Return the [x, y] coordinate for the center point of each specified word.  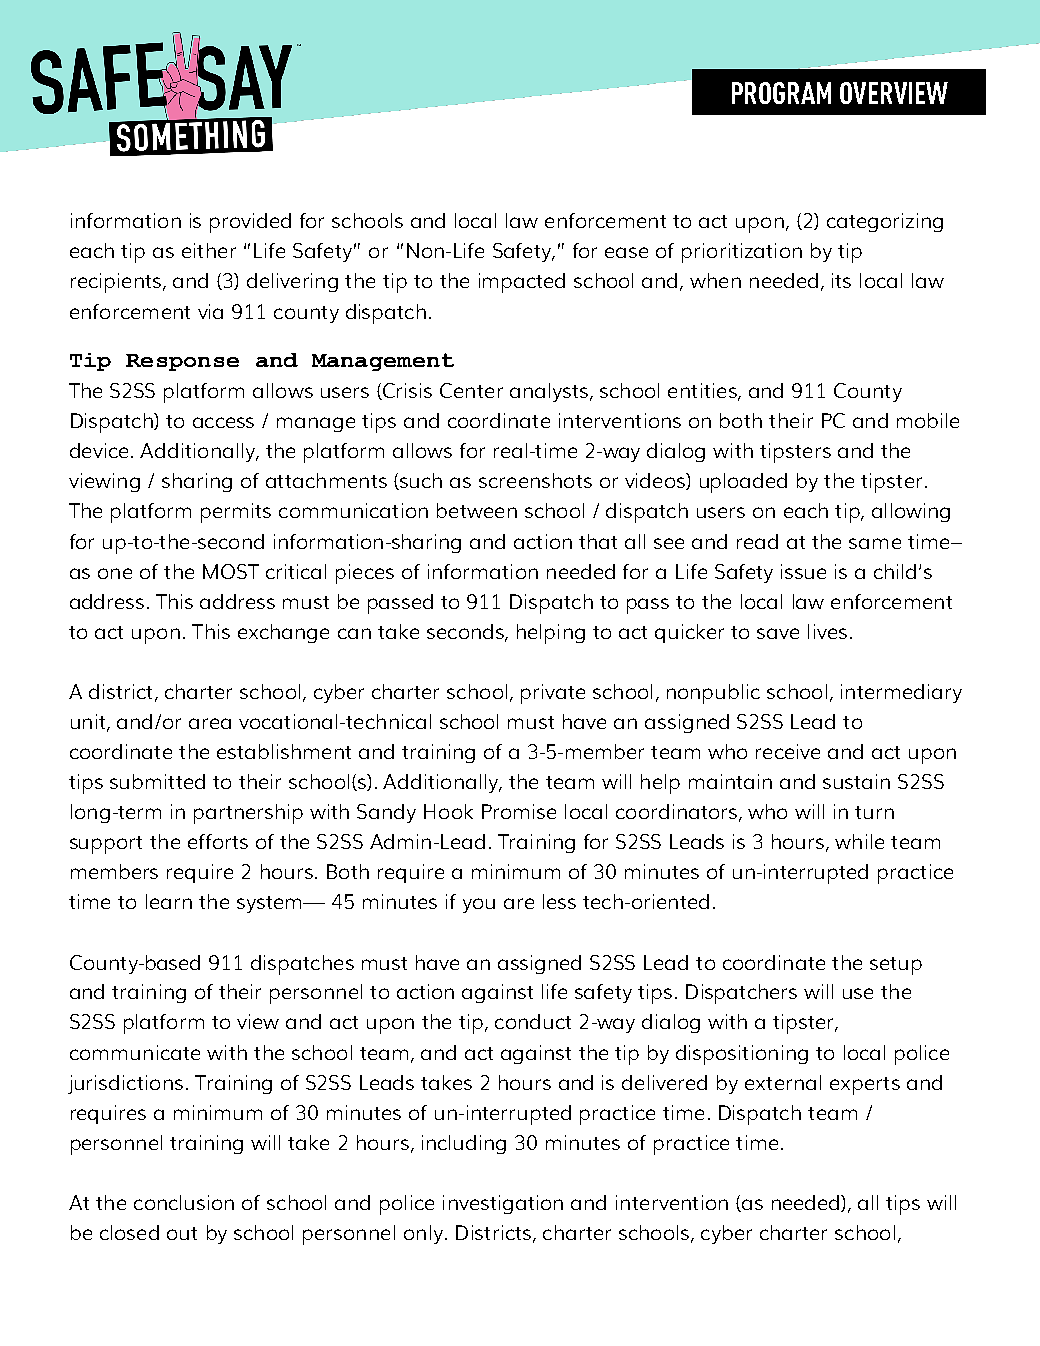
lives [827, 631]
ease [626, 252]
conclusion [184, 1202]
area [210, 723]
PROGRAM [781, 93]
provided [250, 223]
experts [865, 1086]
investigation [503, 1204]
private [553, 694]
